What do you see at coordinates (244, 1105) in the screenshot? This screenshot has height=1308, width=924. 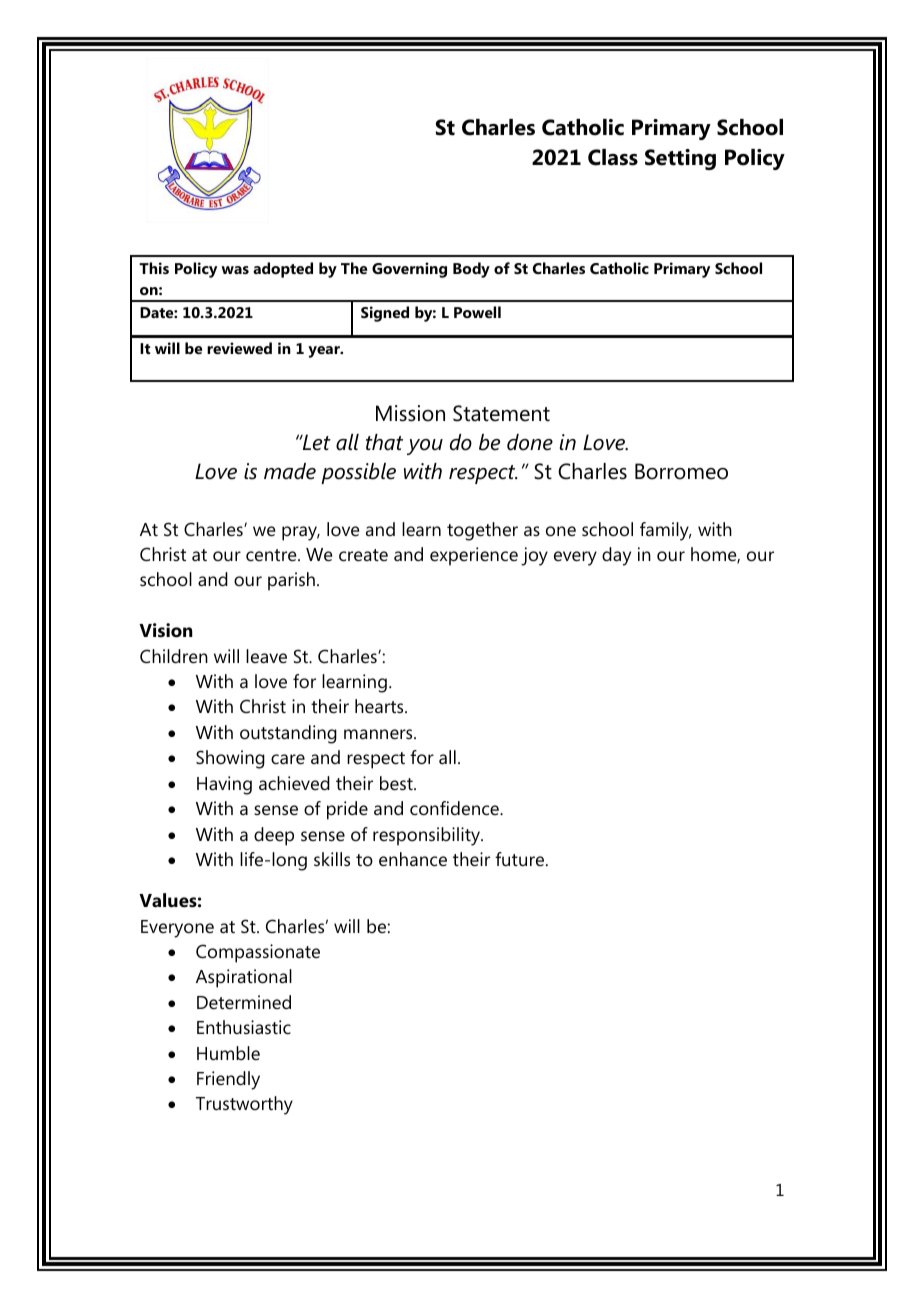 I see `Trustworthy` at bounding box center [244, 1105].
